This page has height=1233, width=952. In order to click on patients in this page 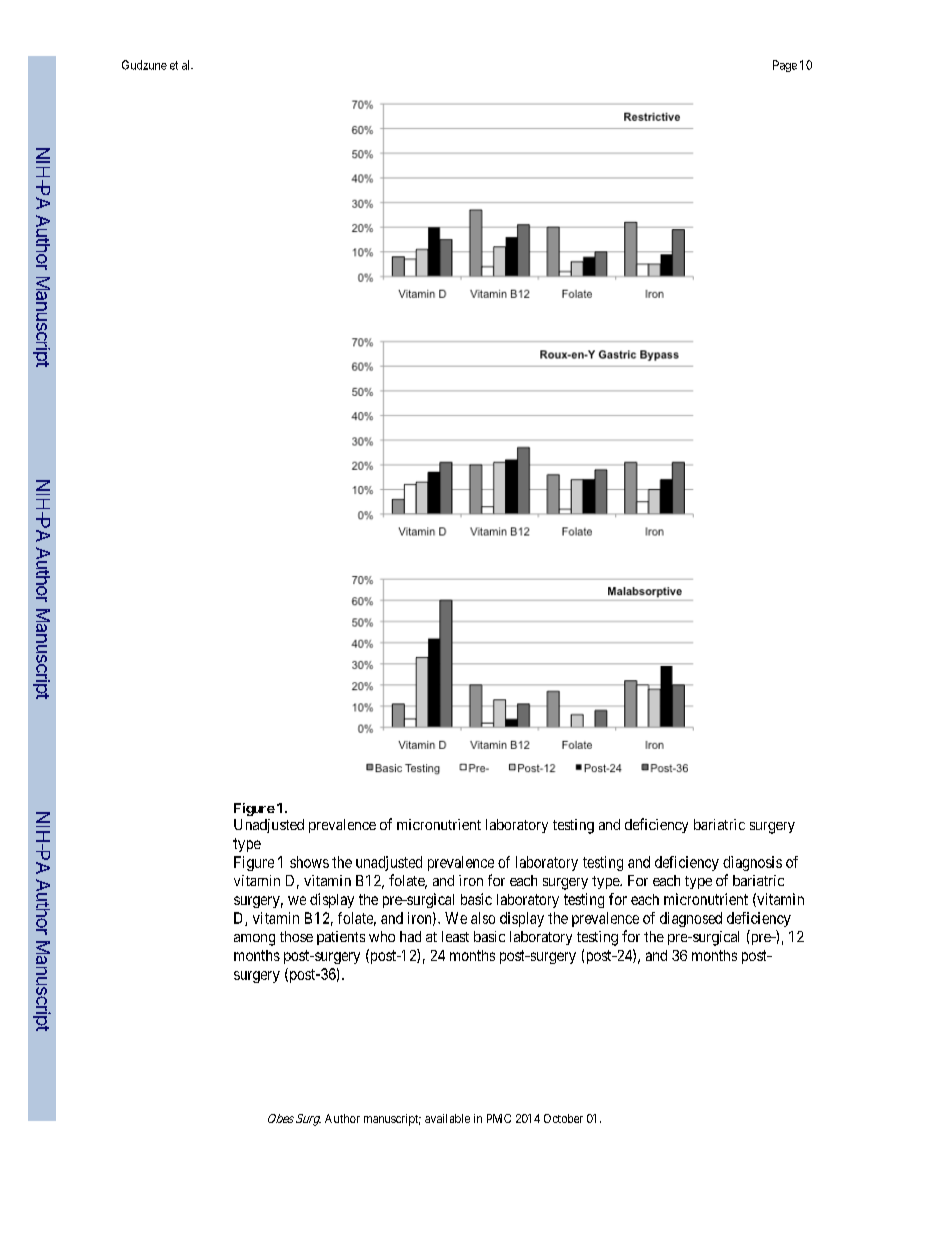, I will do `click(341, 938)`.
